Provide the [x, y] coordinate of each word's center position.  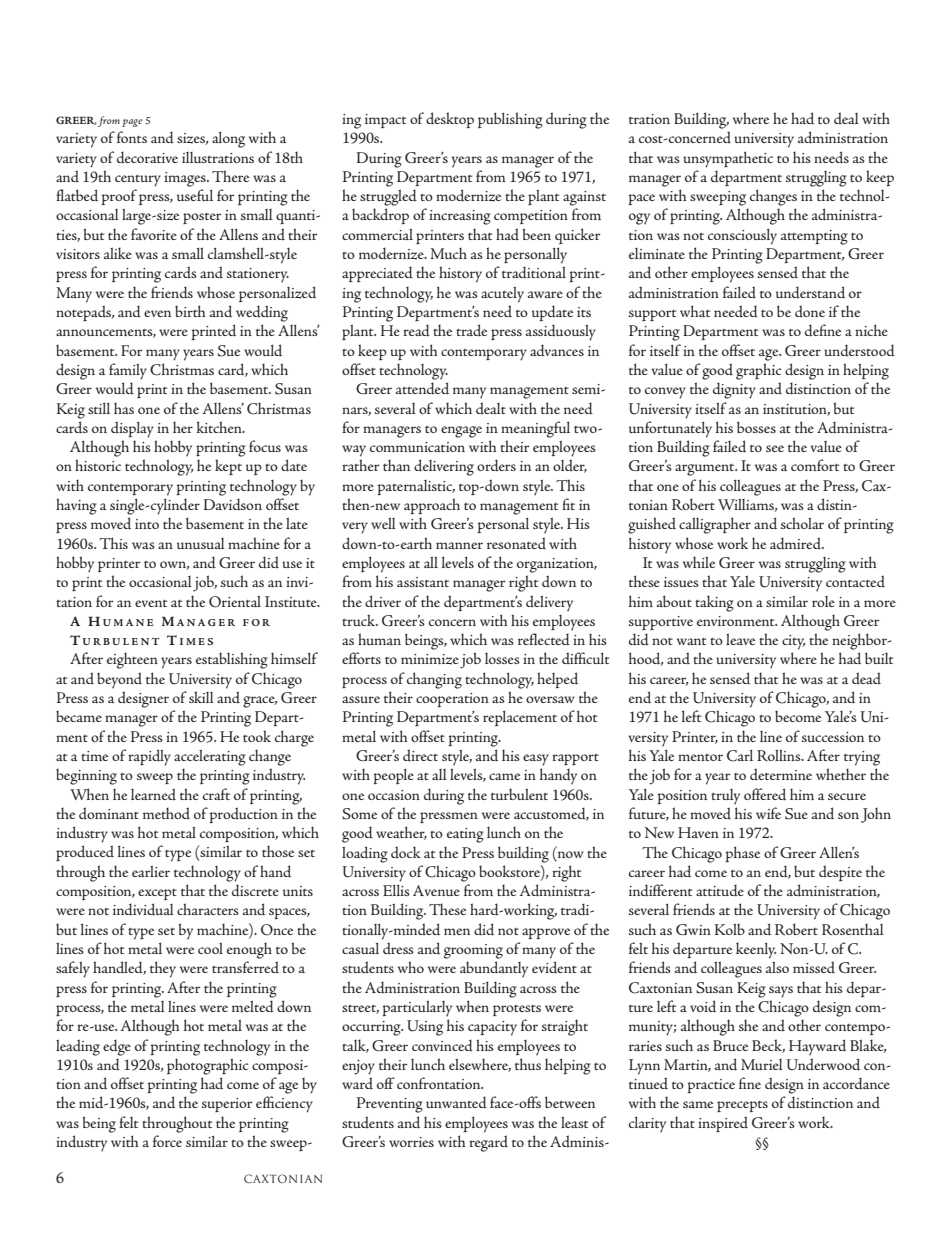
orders [496, 465]
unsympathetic [728, 159]
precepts [742, 1106]
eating [465, 835]
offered [765, 794]
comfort [815, 465]
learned [153, 794]
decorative [147, 157]
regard [488, 1143]
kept [228, 467]
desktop [450, 120]
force [167, 1141]
